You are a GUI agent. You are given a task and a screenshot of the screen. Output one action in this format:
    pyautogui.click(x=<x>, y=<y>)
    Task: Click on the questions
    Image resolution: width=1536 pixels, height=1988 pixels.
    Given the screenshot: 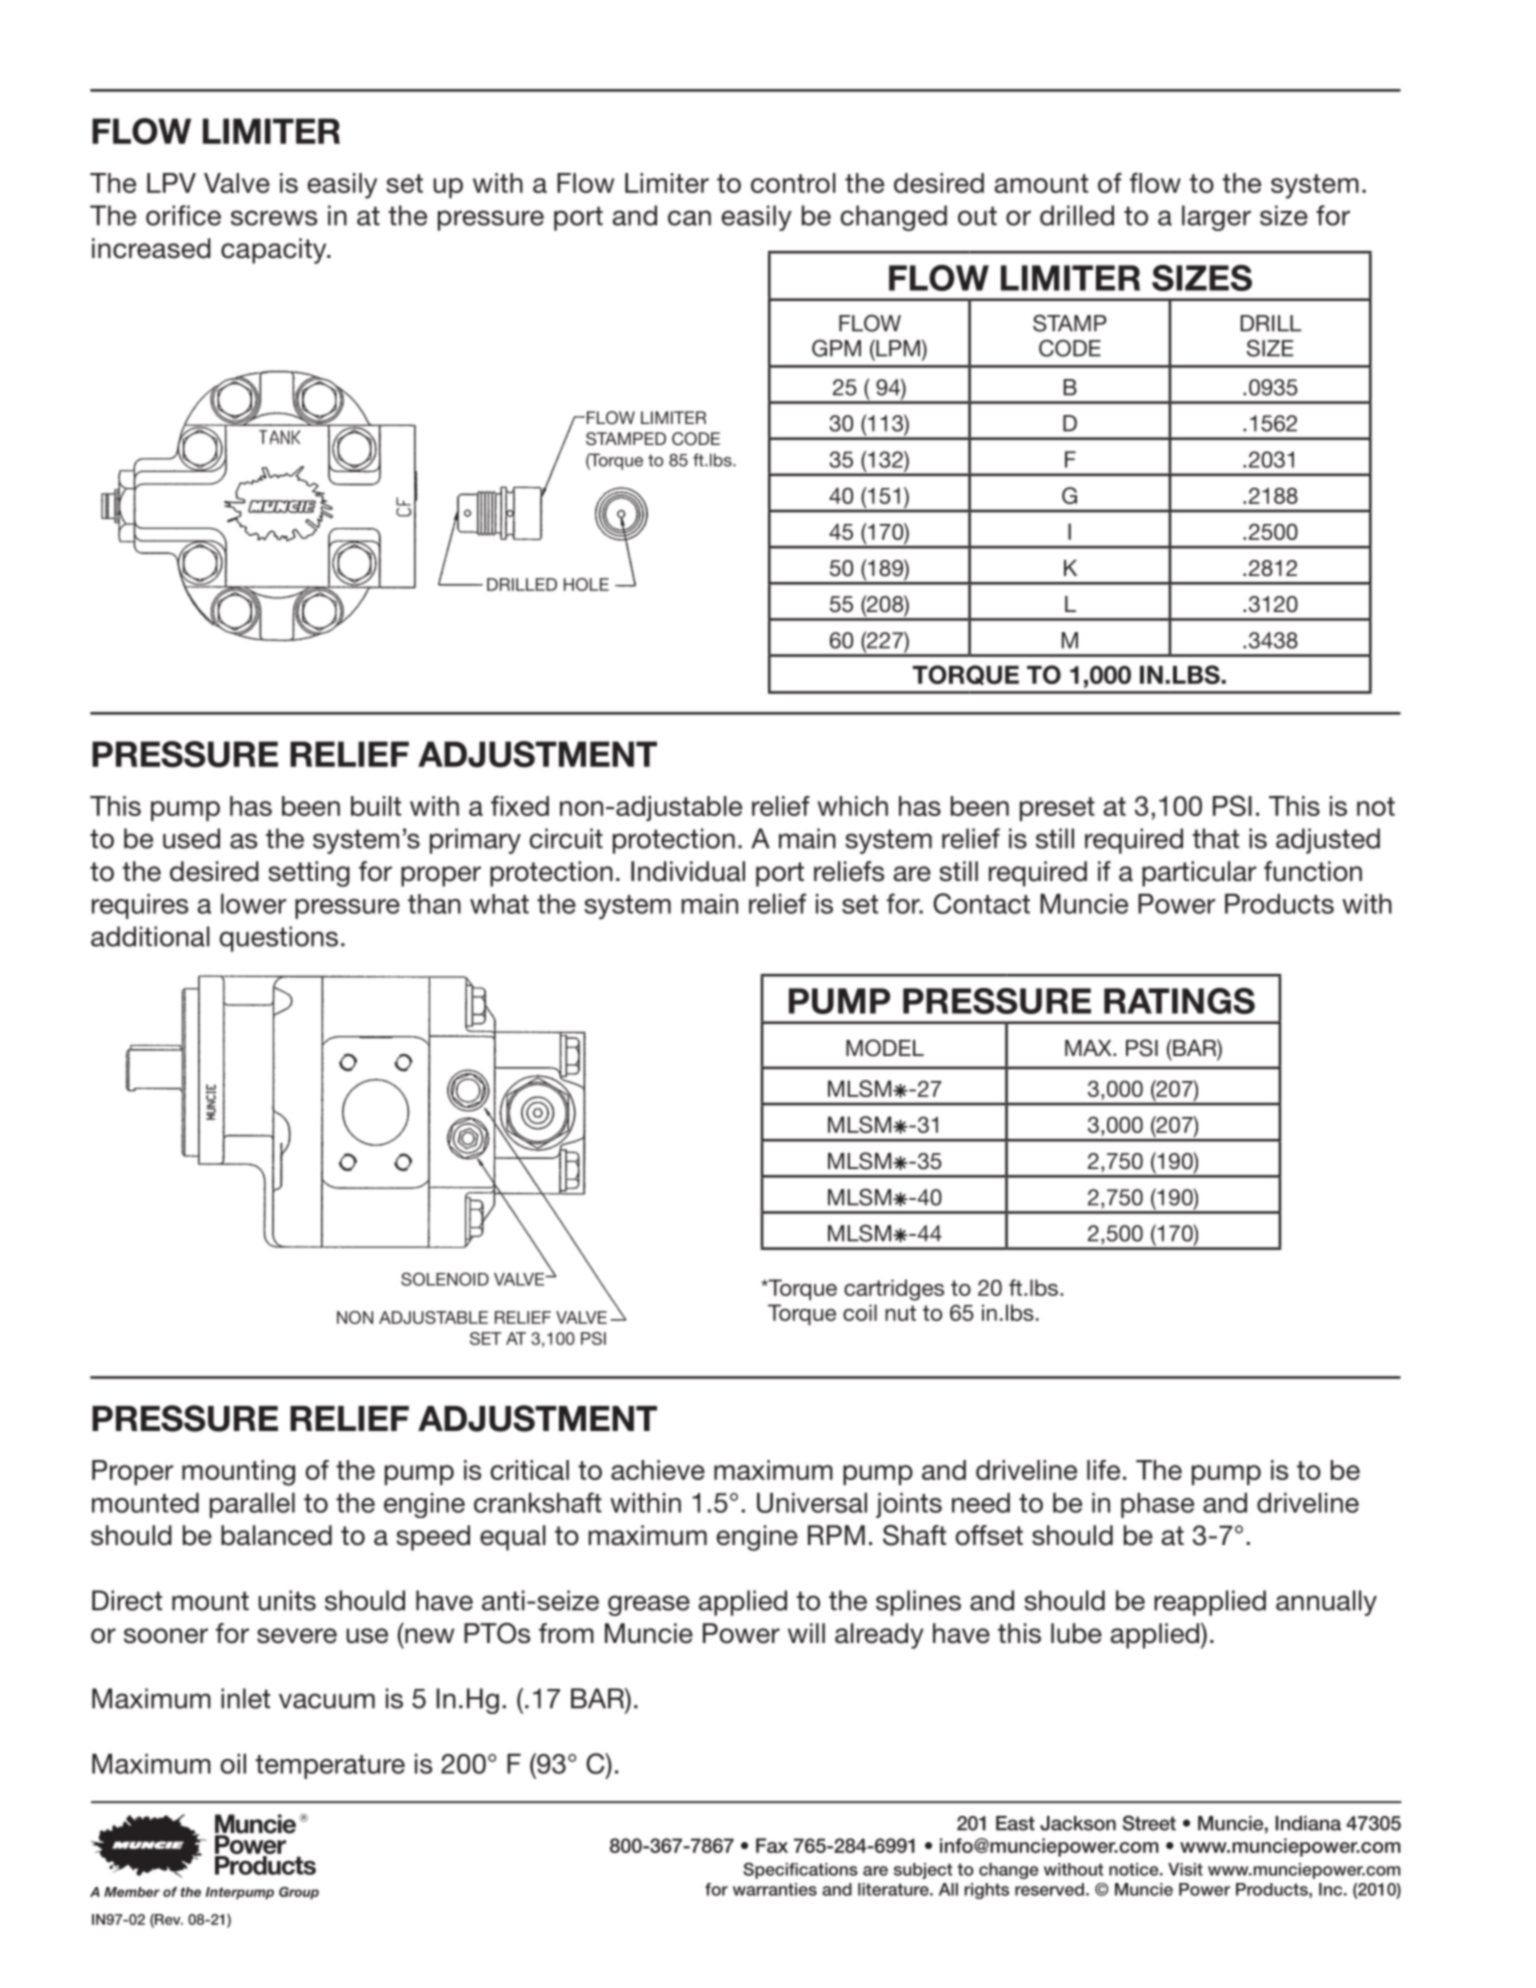 What is the action you would take?
    pyautogui.click(x=278, y=939)
